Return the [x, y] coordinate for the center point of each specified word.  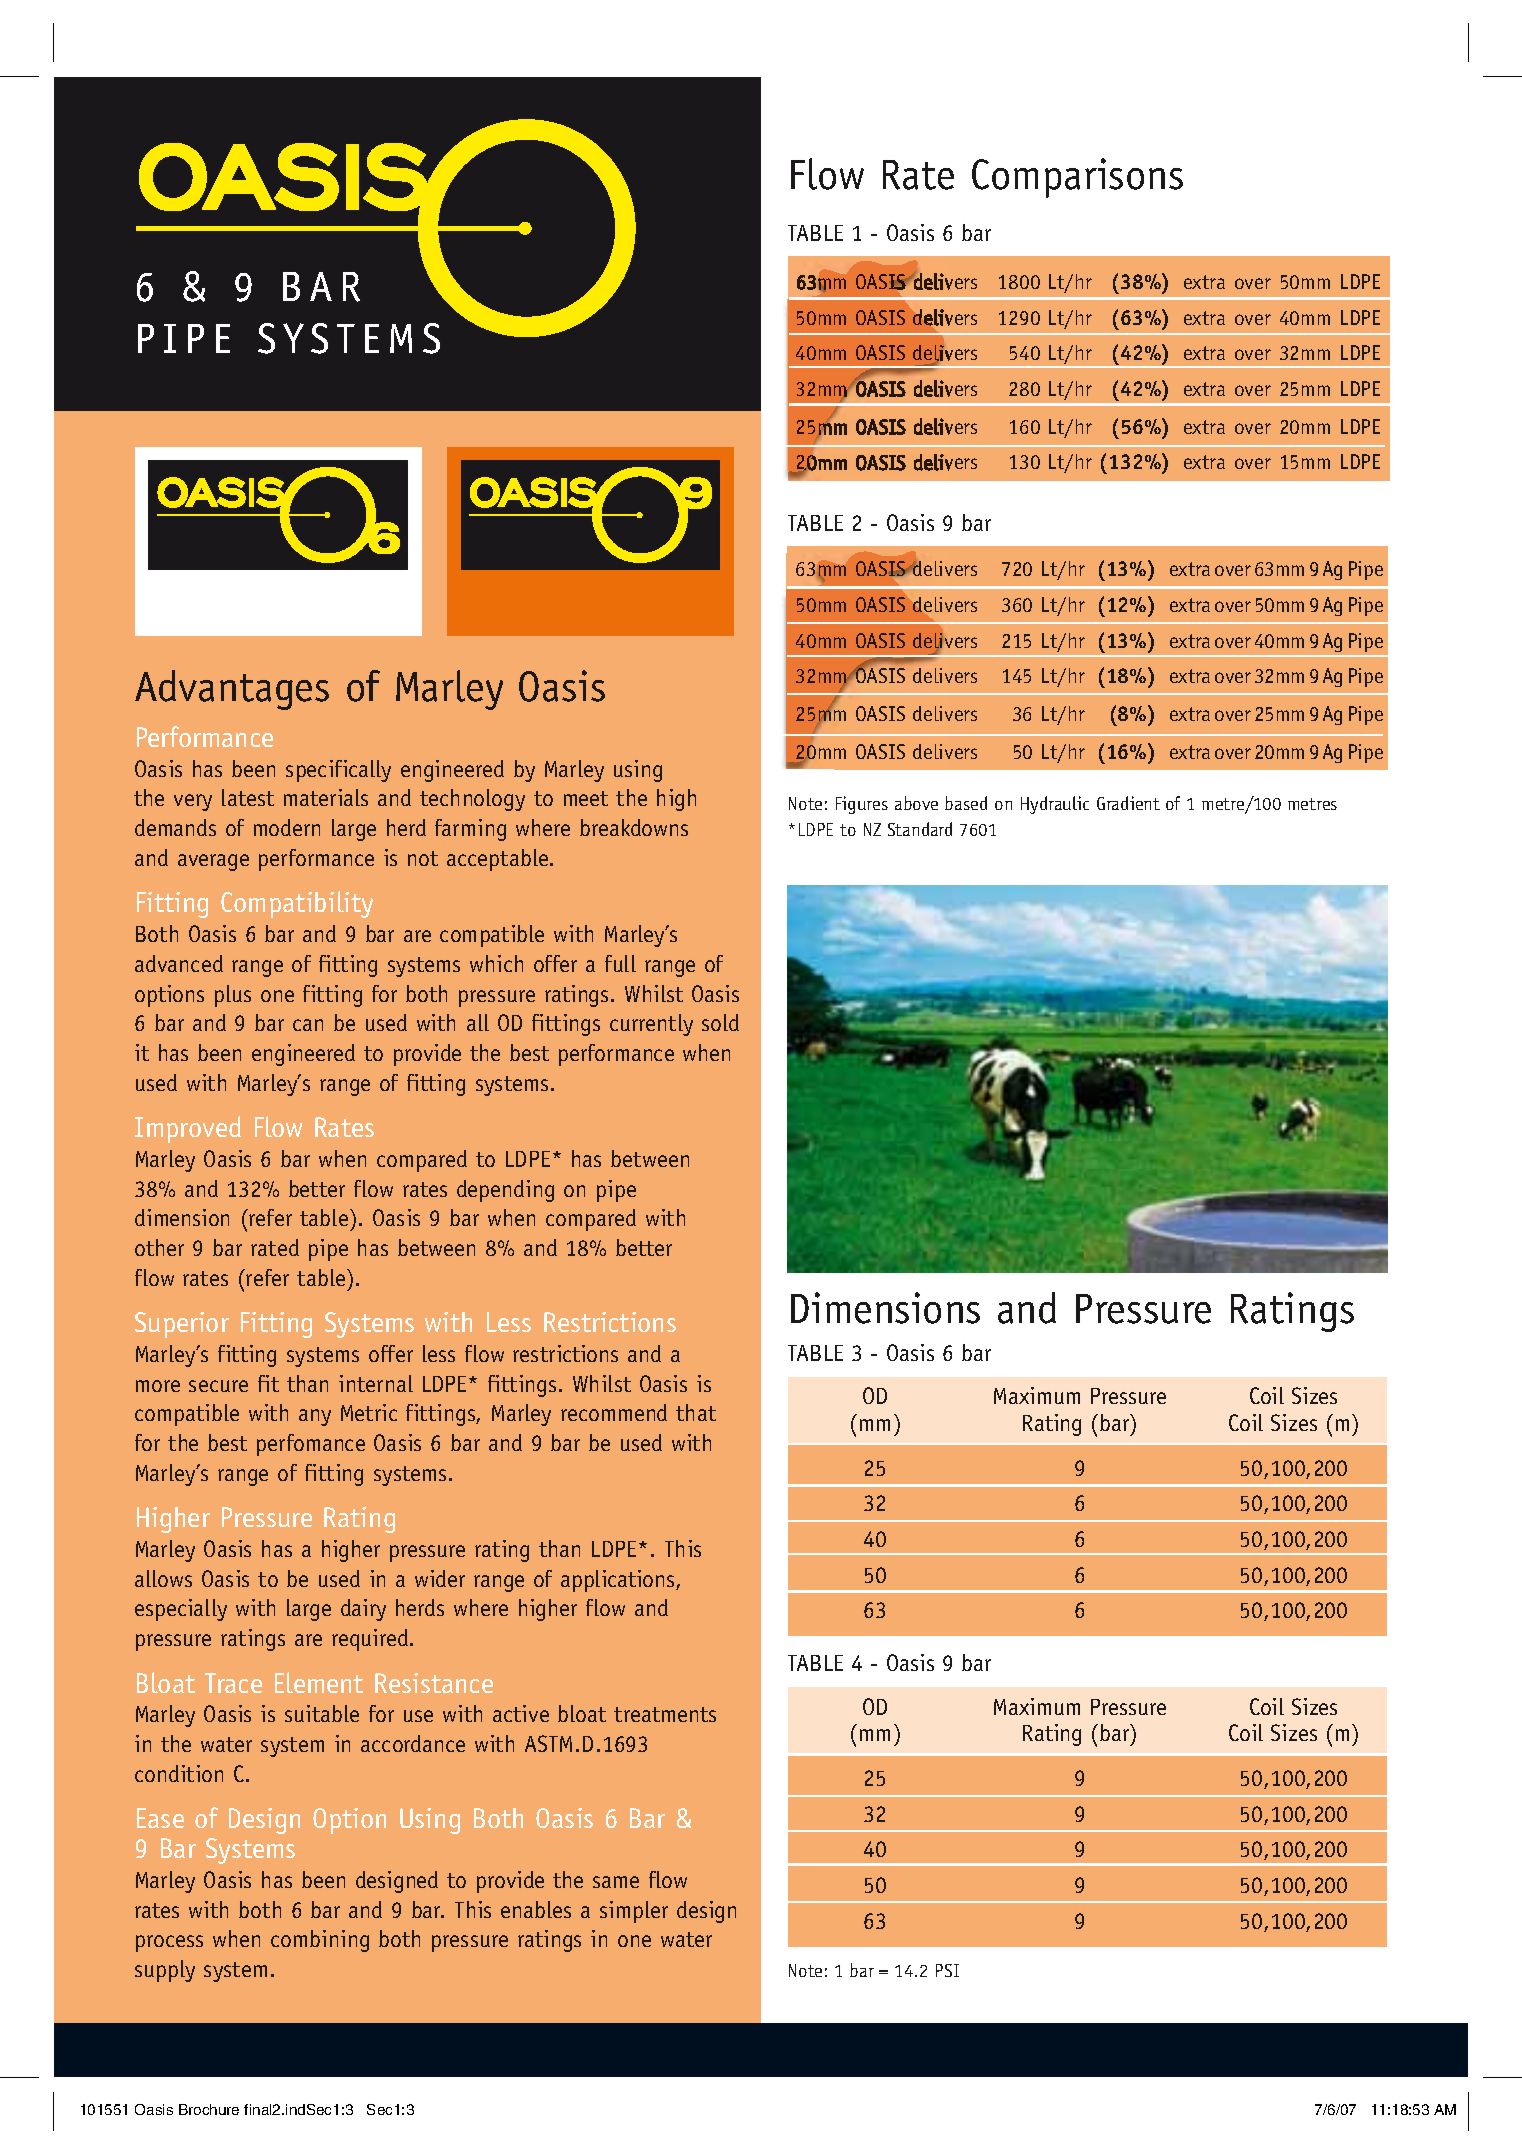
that [696, 1412]
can [308, 1025]
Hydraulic [1055, 805]
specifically [338, 771]
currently [651, 1025]
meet [586, 798]
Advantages [232, 690]
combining [320, 1941]
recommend [614, 1412]
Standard [920, 829]
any [315, 1417]
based [966, 803]
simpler [634, 1912]
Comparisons [1077, 178]
